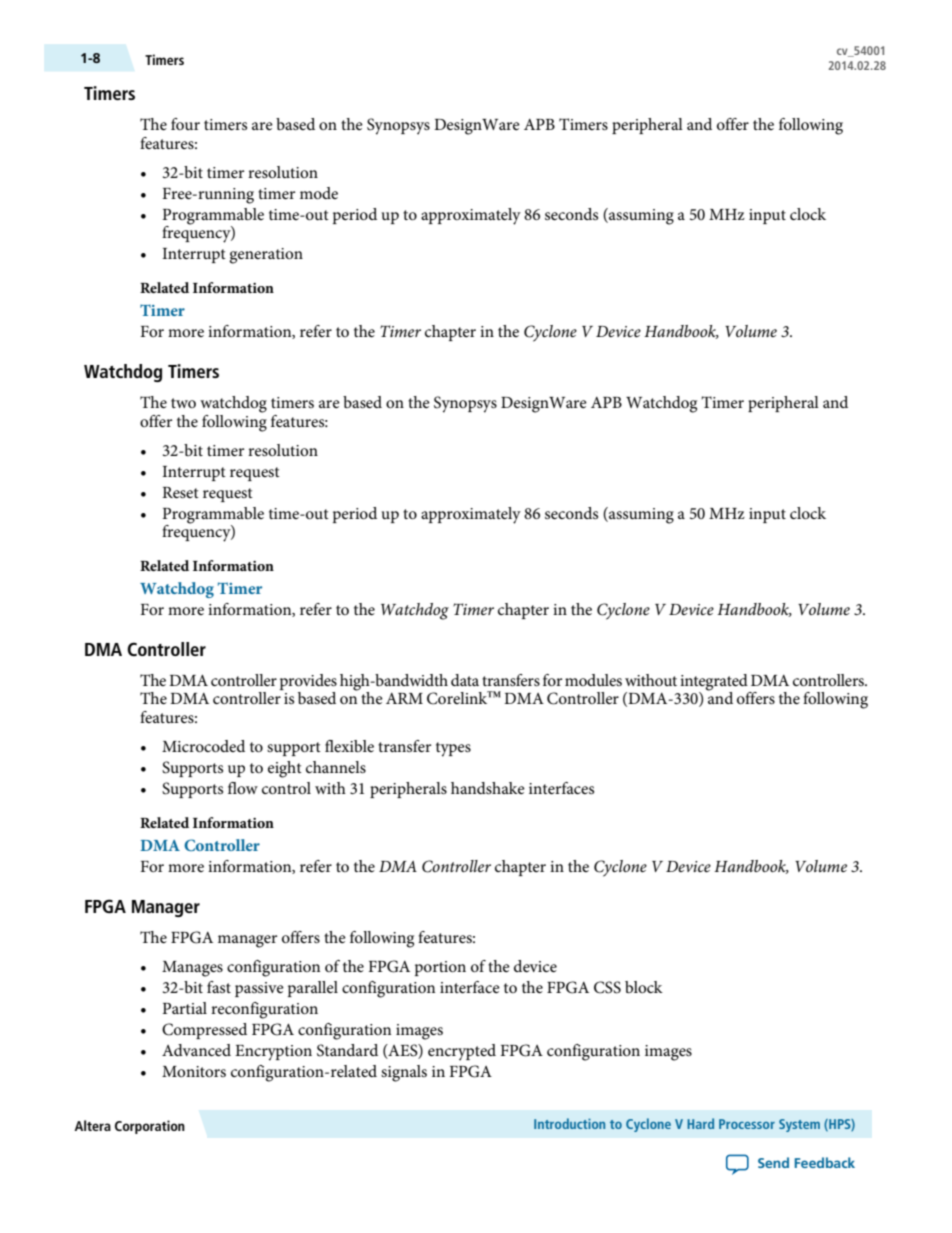 Image resolution: width=952 pixels, height=1233 pixels. Describe the element at coordinates (180, 492) in the screenshot. I see `Reset` at that location.
